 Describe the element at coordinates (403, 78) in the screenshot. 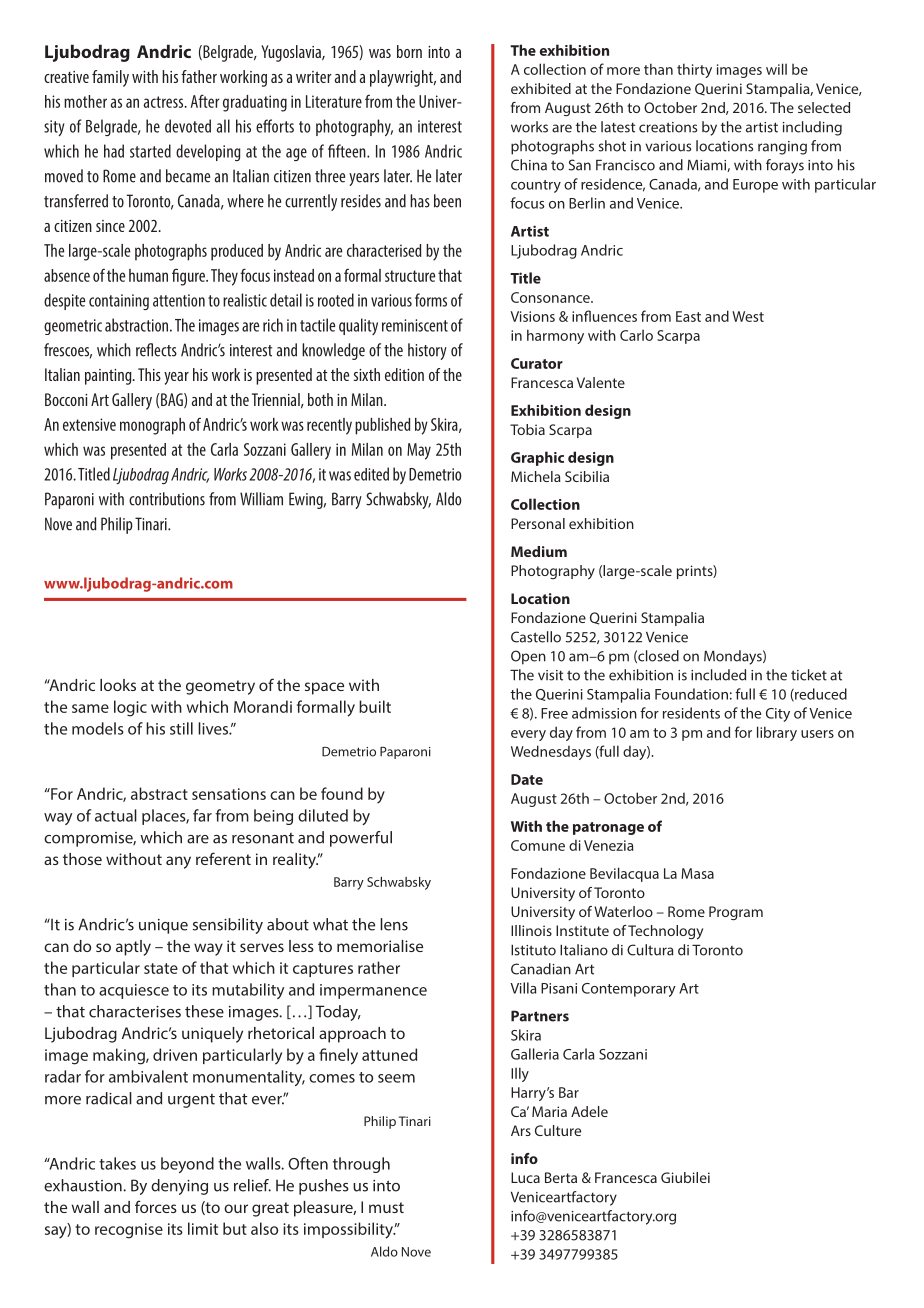

I see `playwright` at that location.
